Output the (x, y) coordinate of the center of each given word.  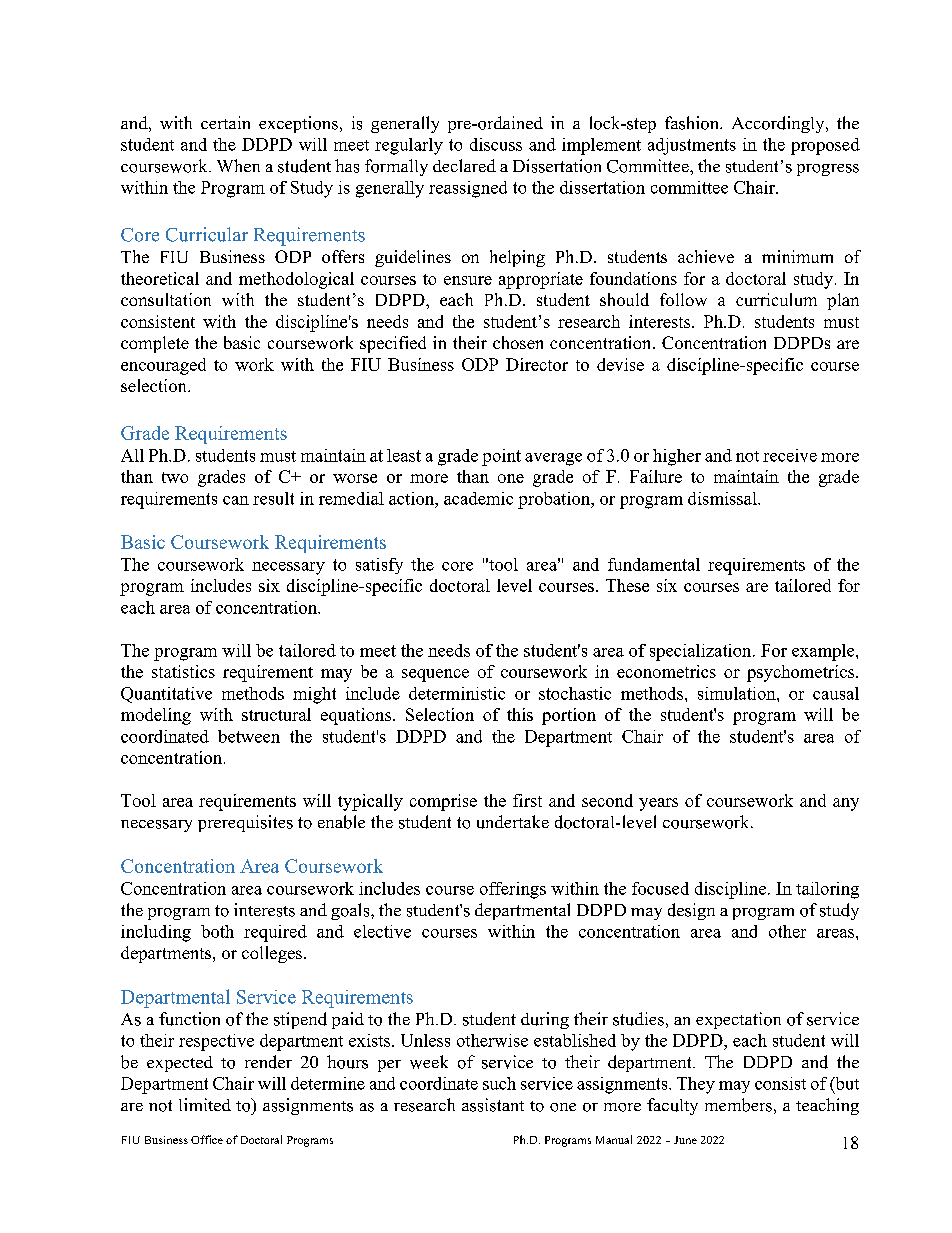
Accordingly (779, 124)
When (238, 165)
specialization (702, 652)
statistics (183, 671)
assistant (493, 1105)
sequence (435, 675)
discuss (496, 144)
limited (205, 1104)
